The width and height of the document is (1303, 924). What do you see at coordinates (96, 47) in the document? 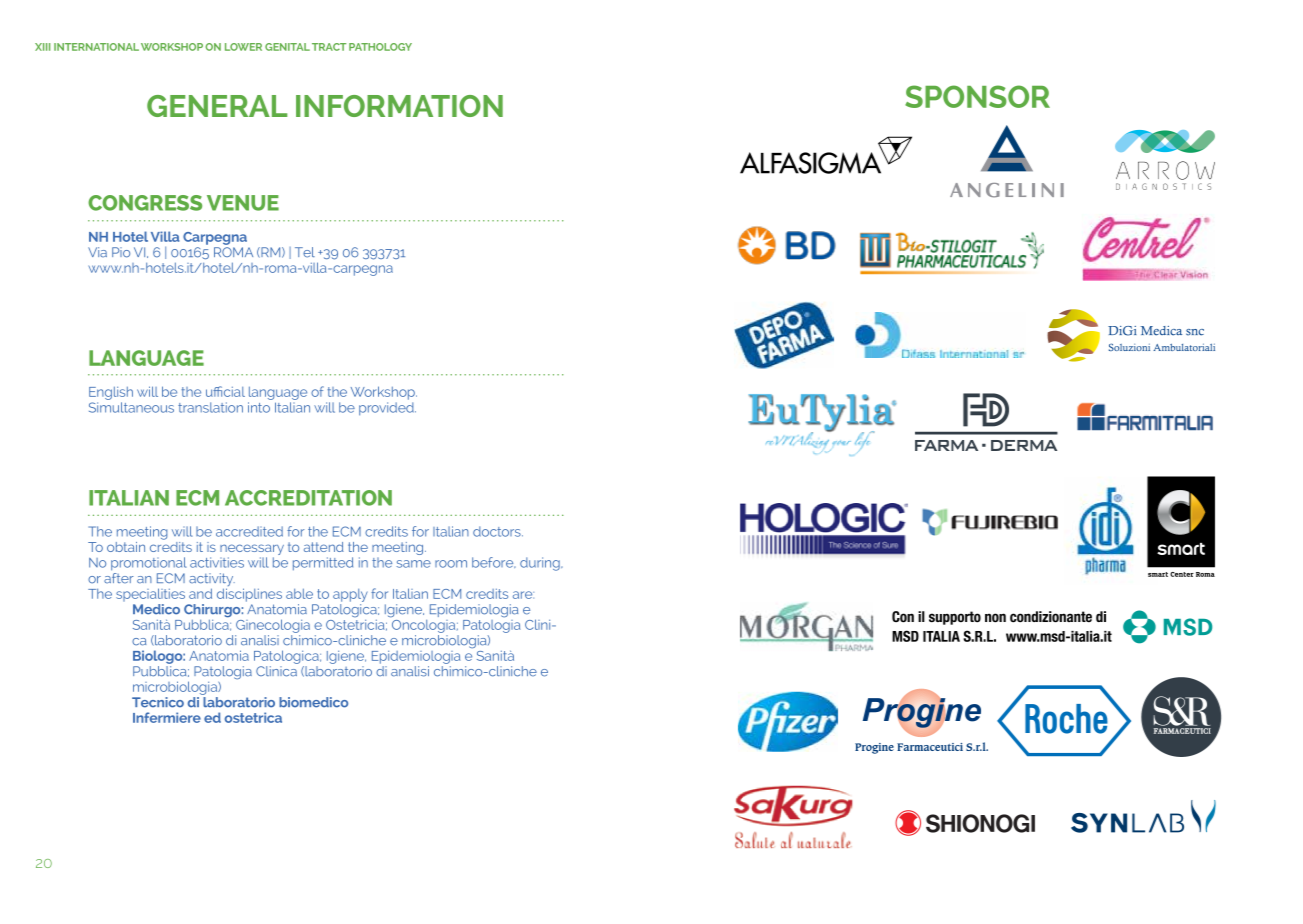
I see `INTERNATIONAL` at bounding box center [96, 47].
